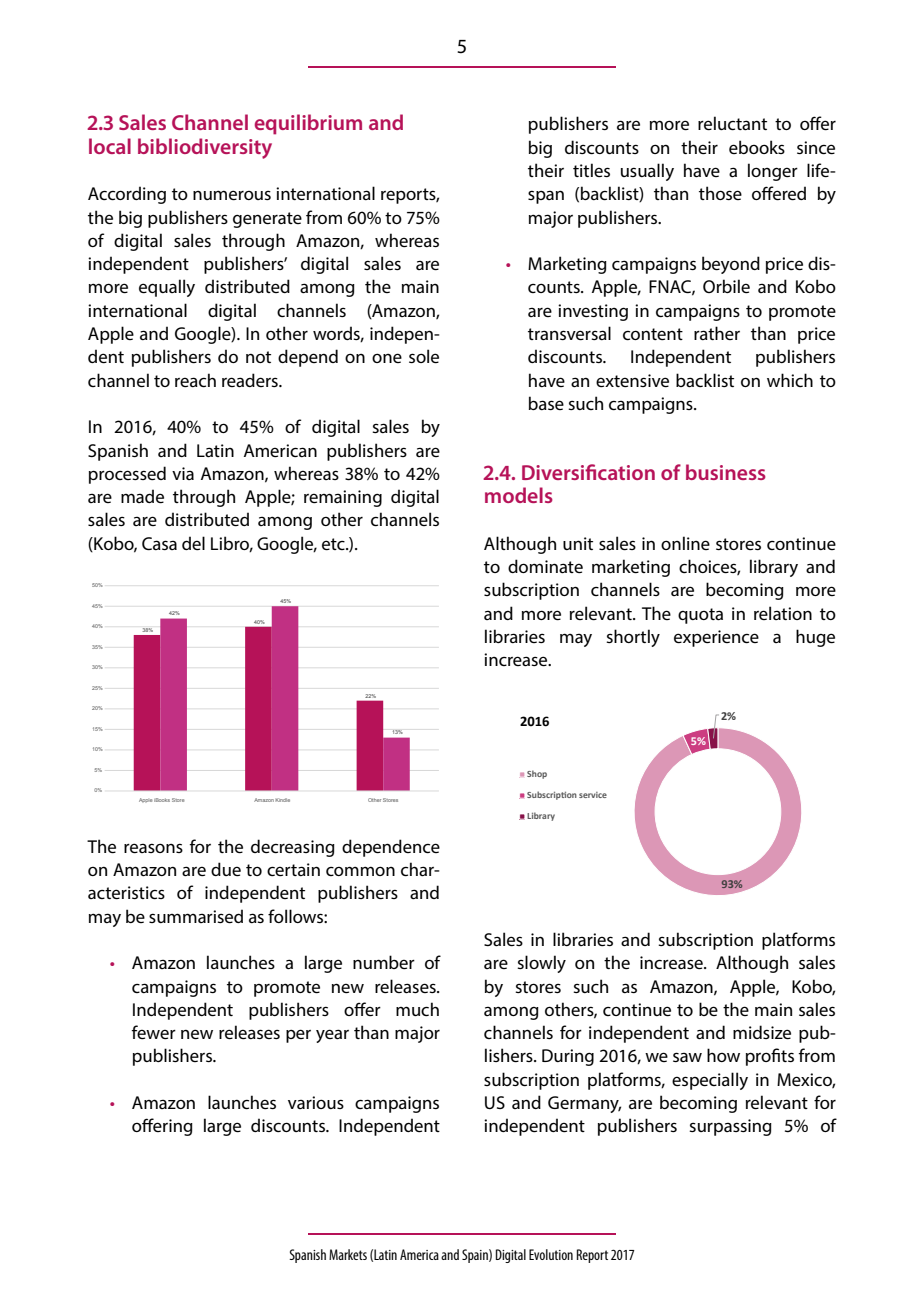 The height and width of the screenshot is (1308, 924). I want to click on Evolution, so click(551, 1254).
